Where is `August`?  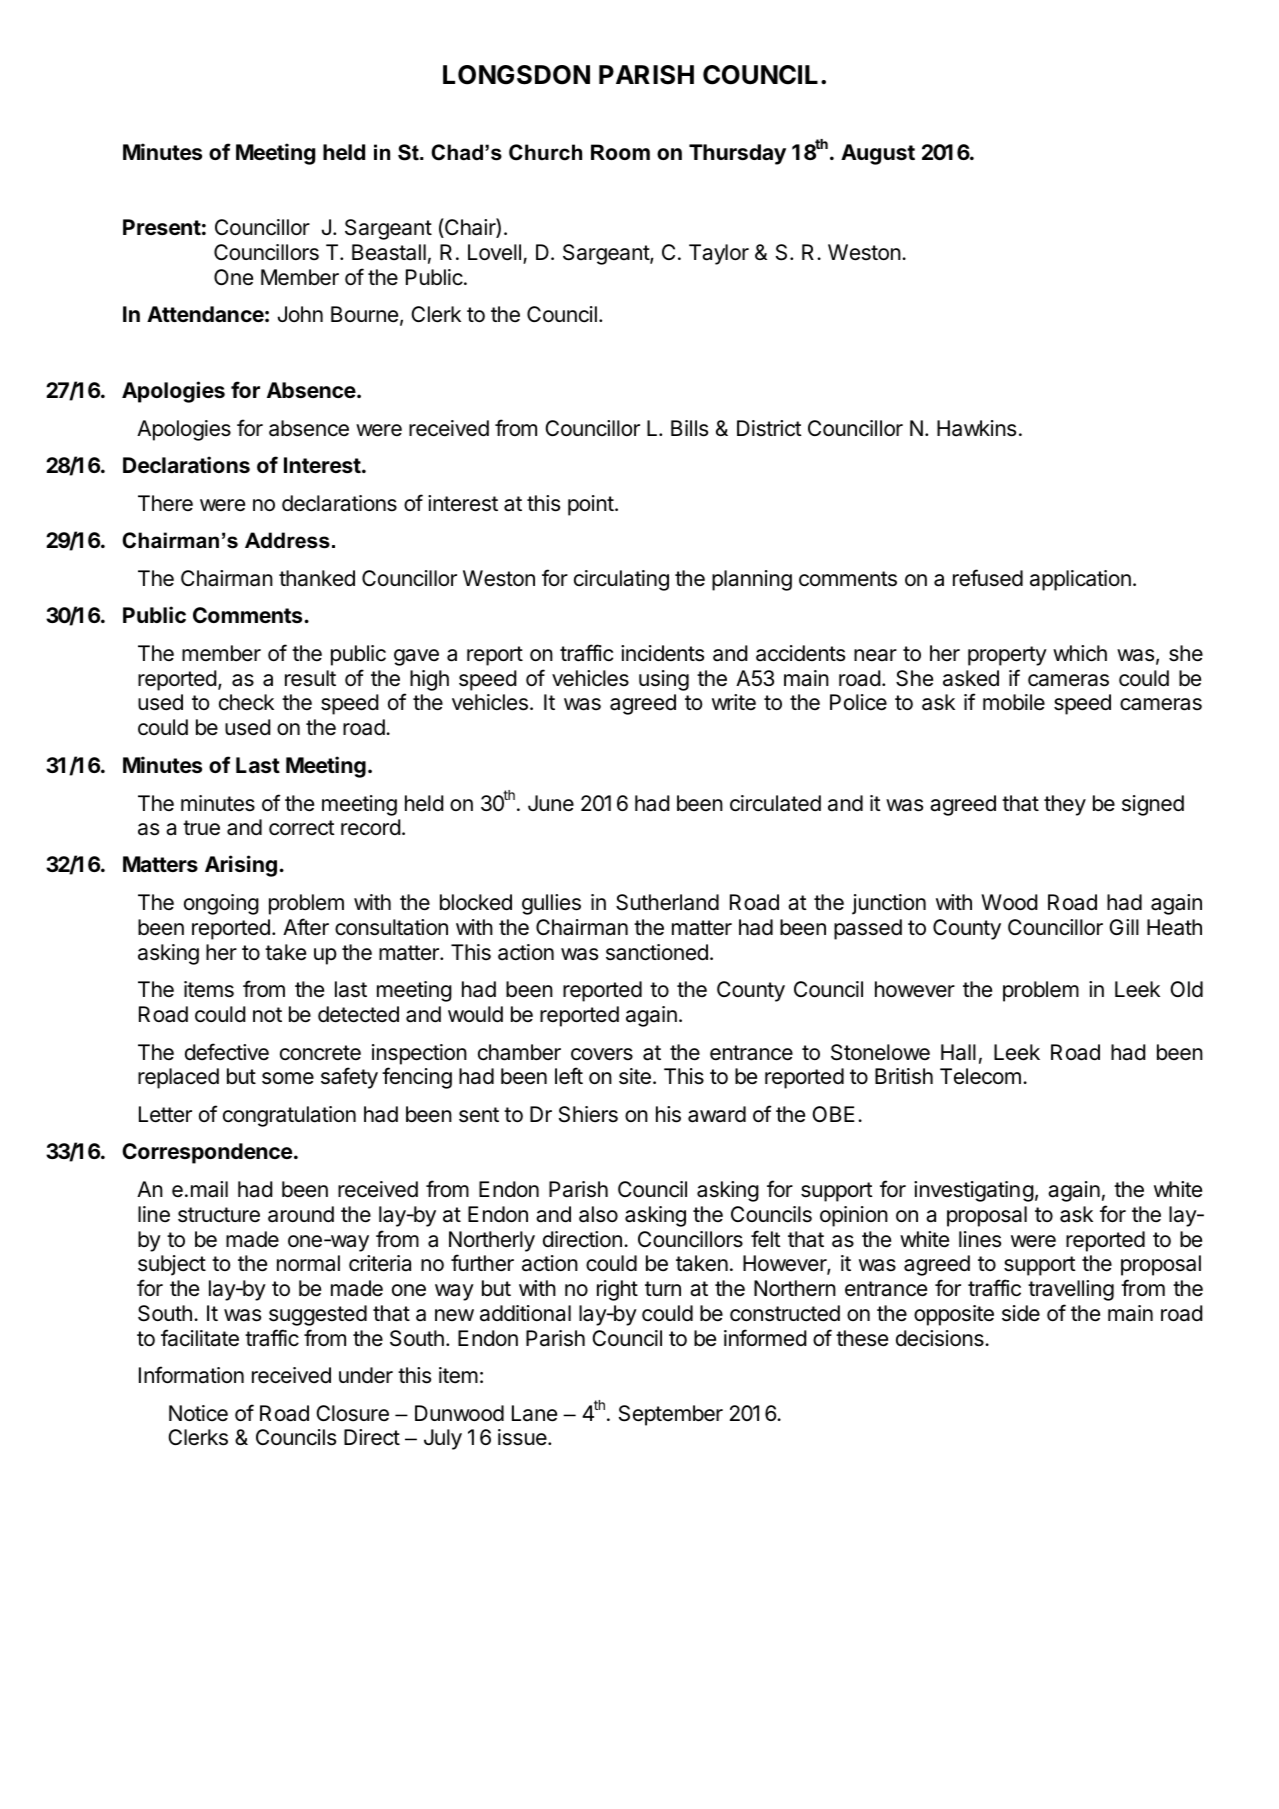 August is located at coordinates (878, 154).
